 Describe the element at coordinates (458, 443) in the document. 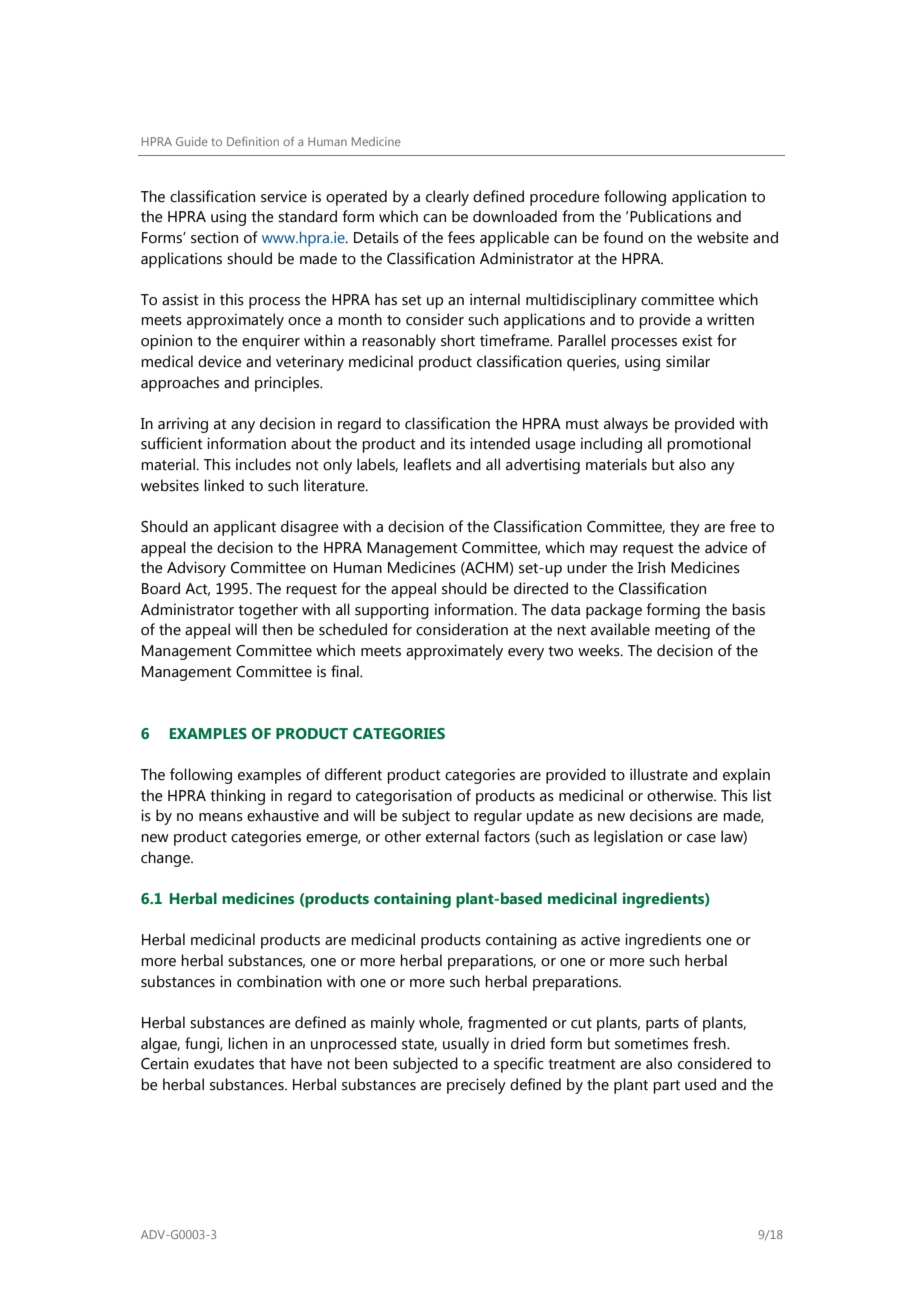

I see `its` at that location.
